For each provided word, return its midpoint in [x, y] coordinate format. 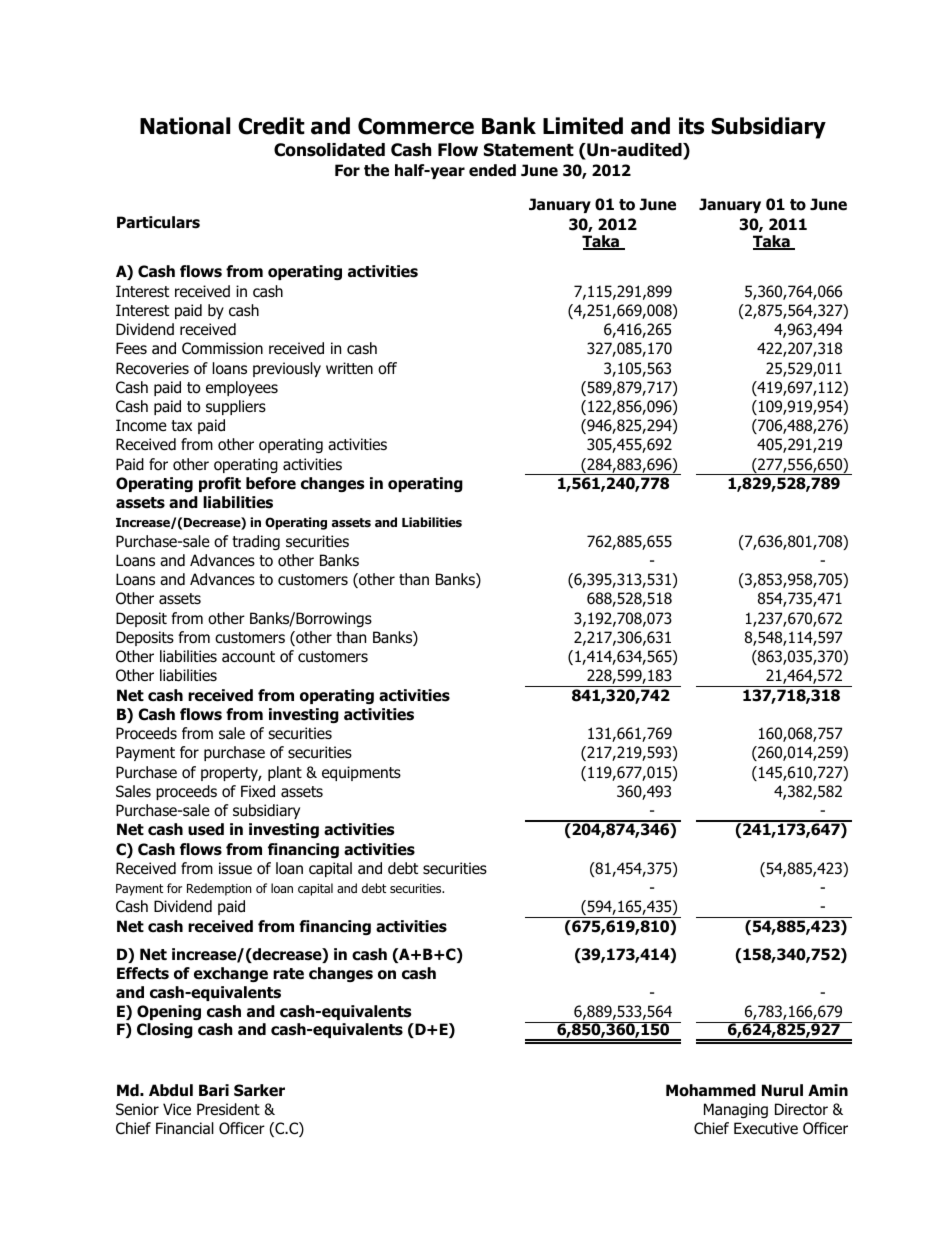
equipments [361, 773]
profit [220, 484]
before [271, 483]
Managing [736, 1110]
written [349, 368]
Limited [583, 126]
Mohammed [711, 1090]
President [228, 1109]
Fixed [258, 791]
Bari [214, 1090]
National [185, 126]
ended [492, 170]
